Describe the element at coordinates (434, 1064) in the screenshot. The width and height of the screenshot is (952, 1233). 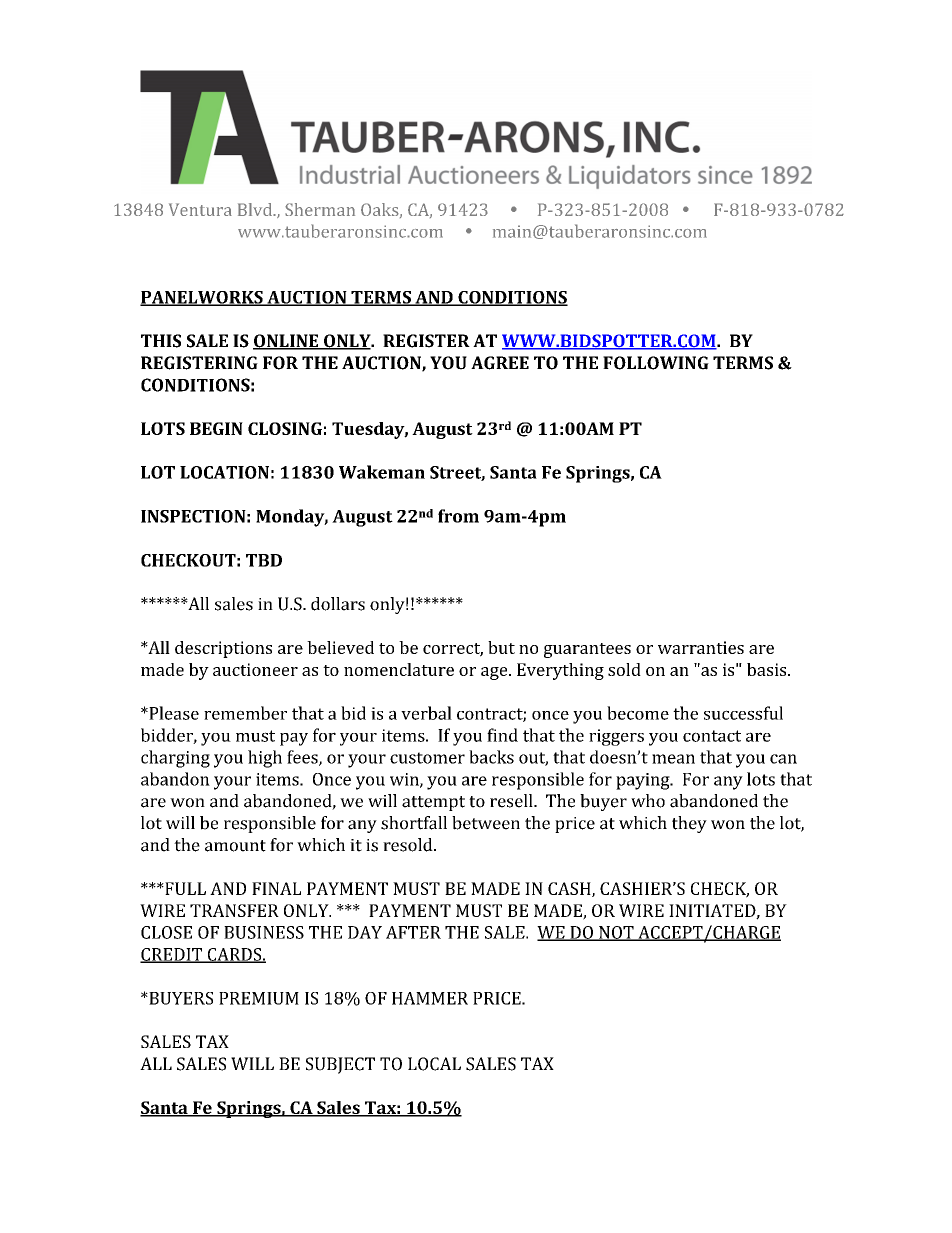
I see `LOCAL` at that location.
